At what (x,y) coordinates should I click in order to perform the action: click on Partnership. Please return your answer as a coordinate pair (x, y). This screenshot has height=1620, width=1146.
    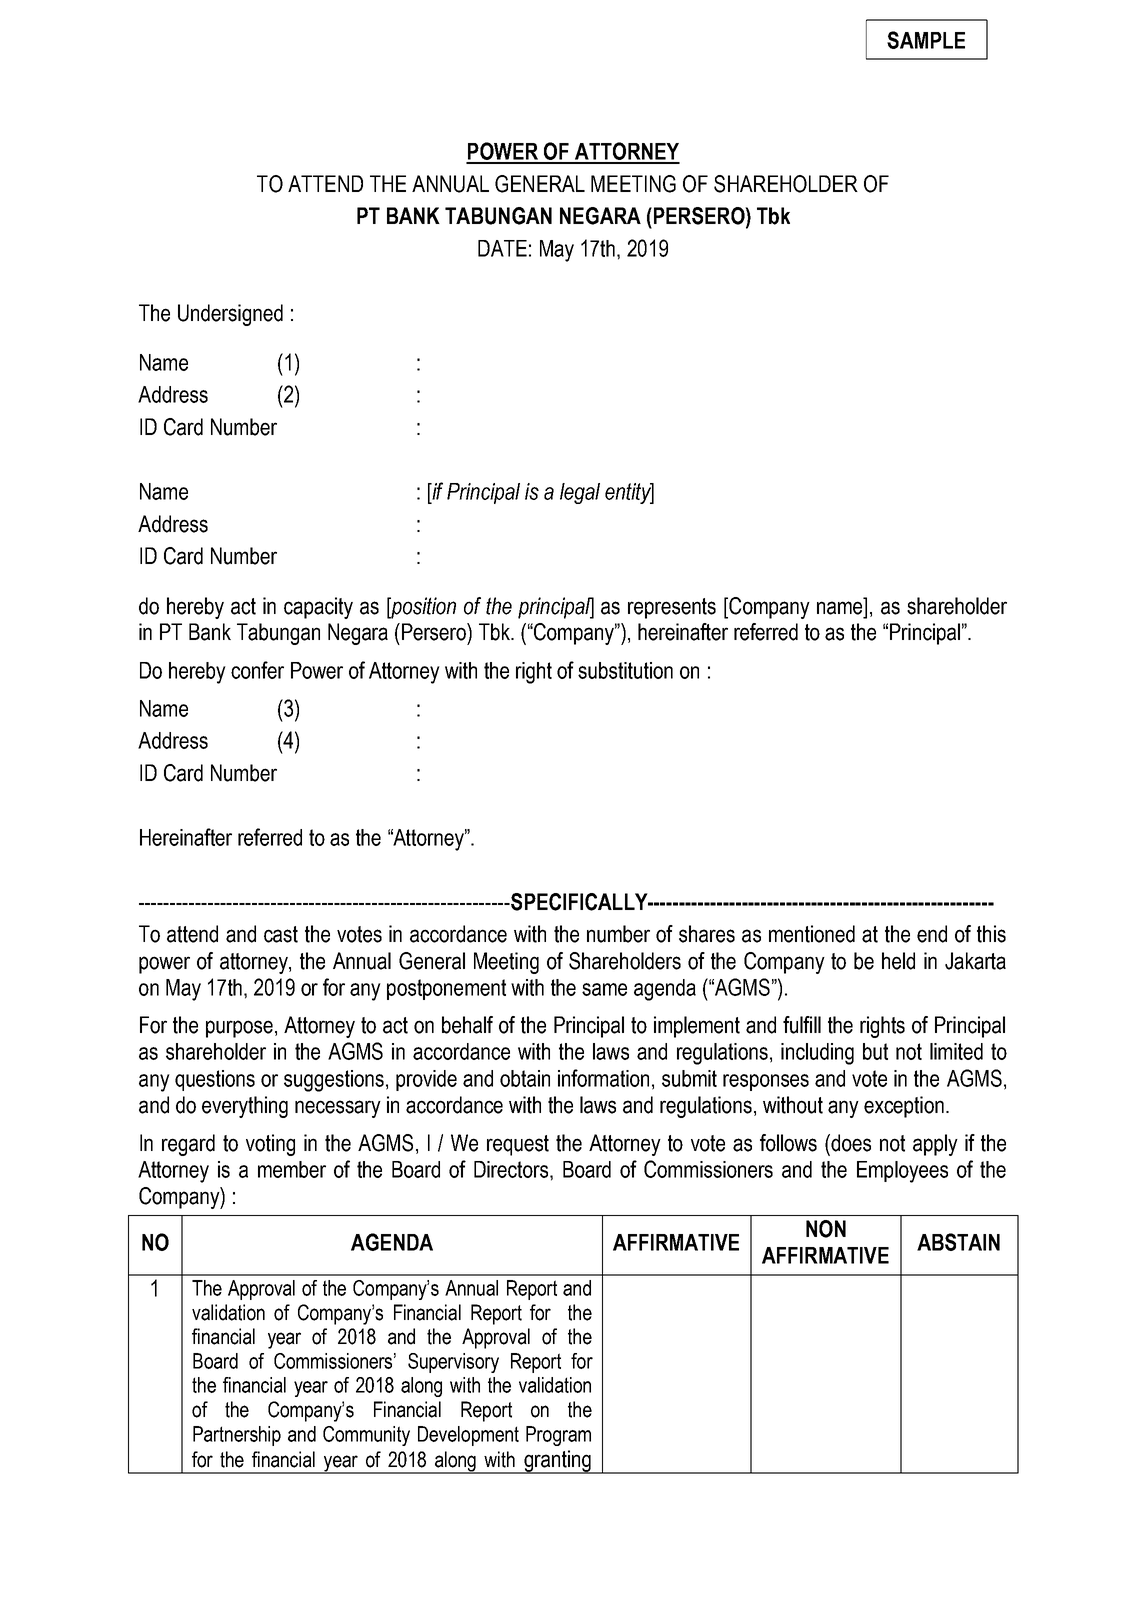
    Looking at the image, I should click on (237, 1436).
